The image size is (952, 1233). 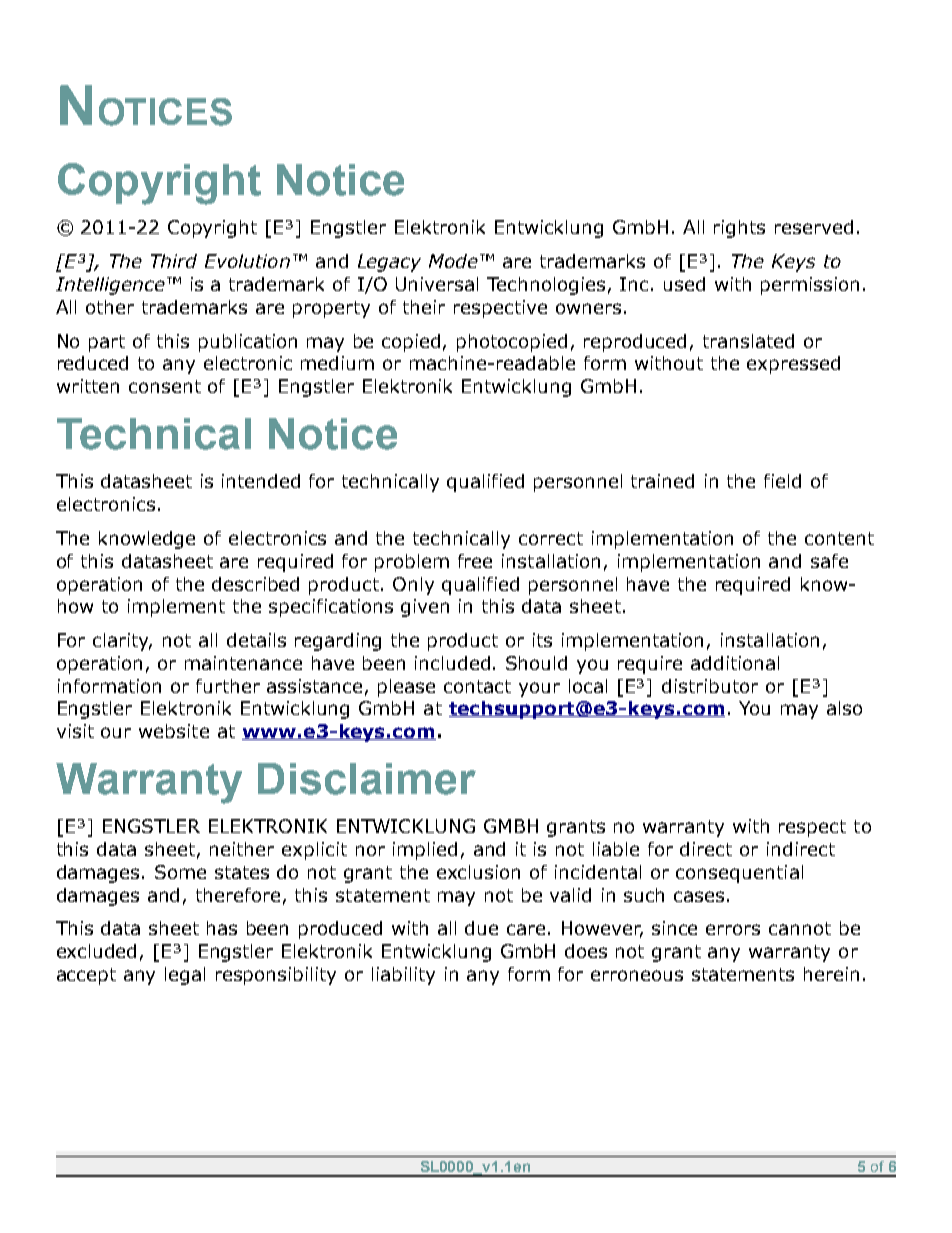 What do you see at coordinates (710, 686) in the page?
I see `distributor` at bounding box center [710, 686].
